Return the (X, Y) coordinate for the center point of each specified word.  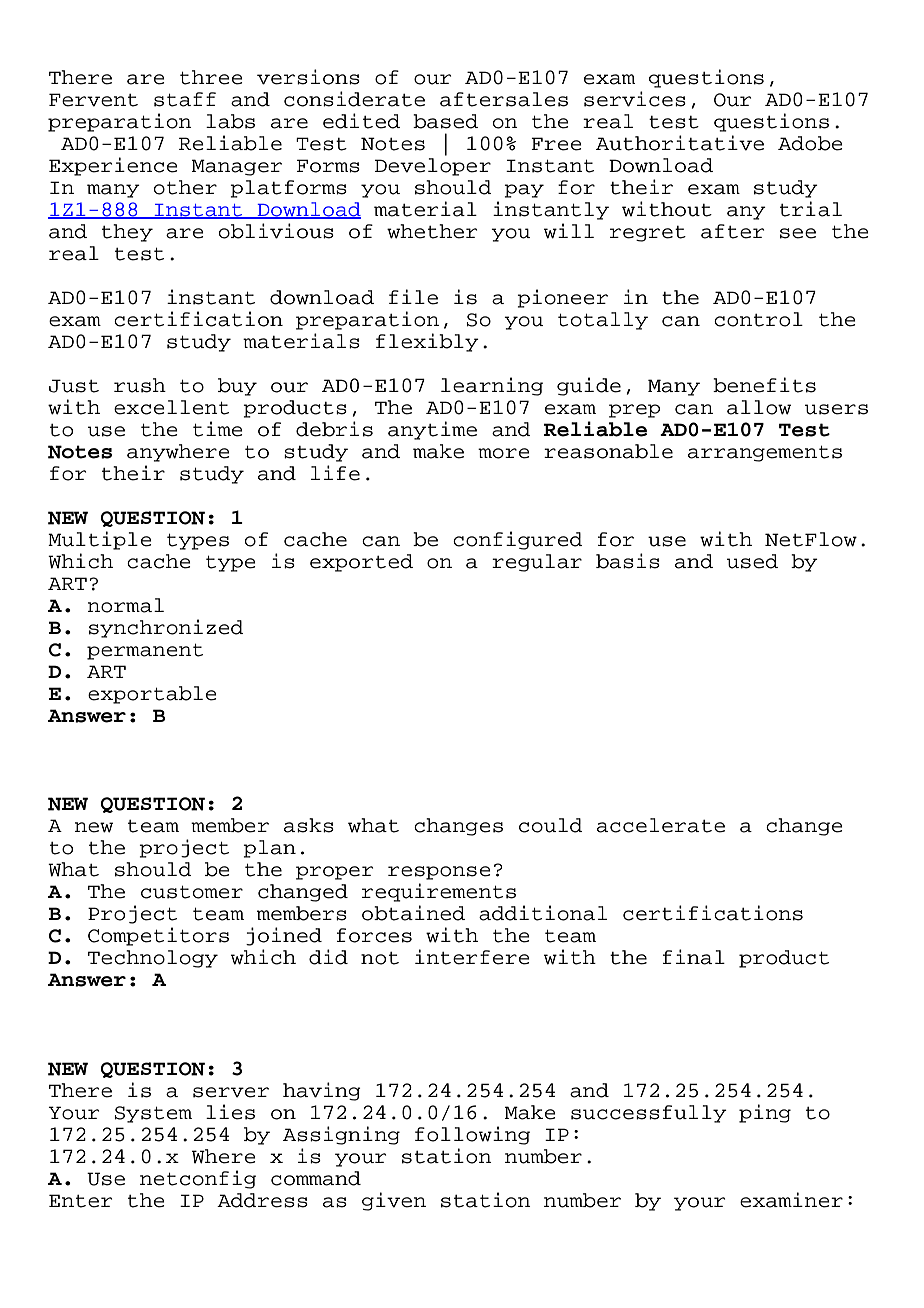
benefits (764, 385)
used (752, 561)
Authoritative (680, 143)
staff (185, 99)
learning (492, 386)
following (472, 1135)
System (153, 1114)
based (445, 121)
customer (192, 892)
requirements (439, 892)
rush (140, 385)
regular (537, 563)
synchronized (166, 628)
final (694, 957)
